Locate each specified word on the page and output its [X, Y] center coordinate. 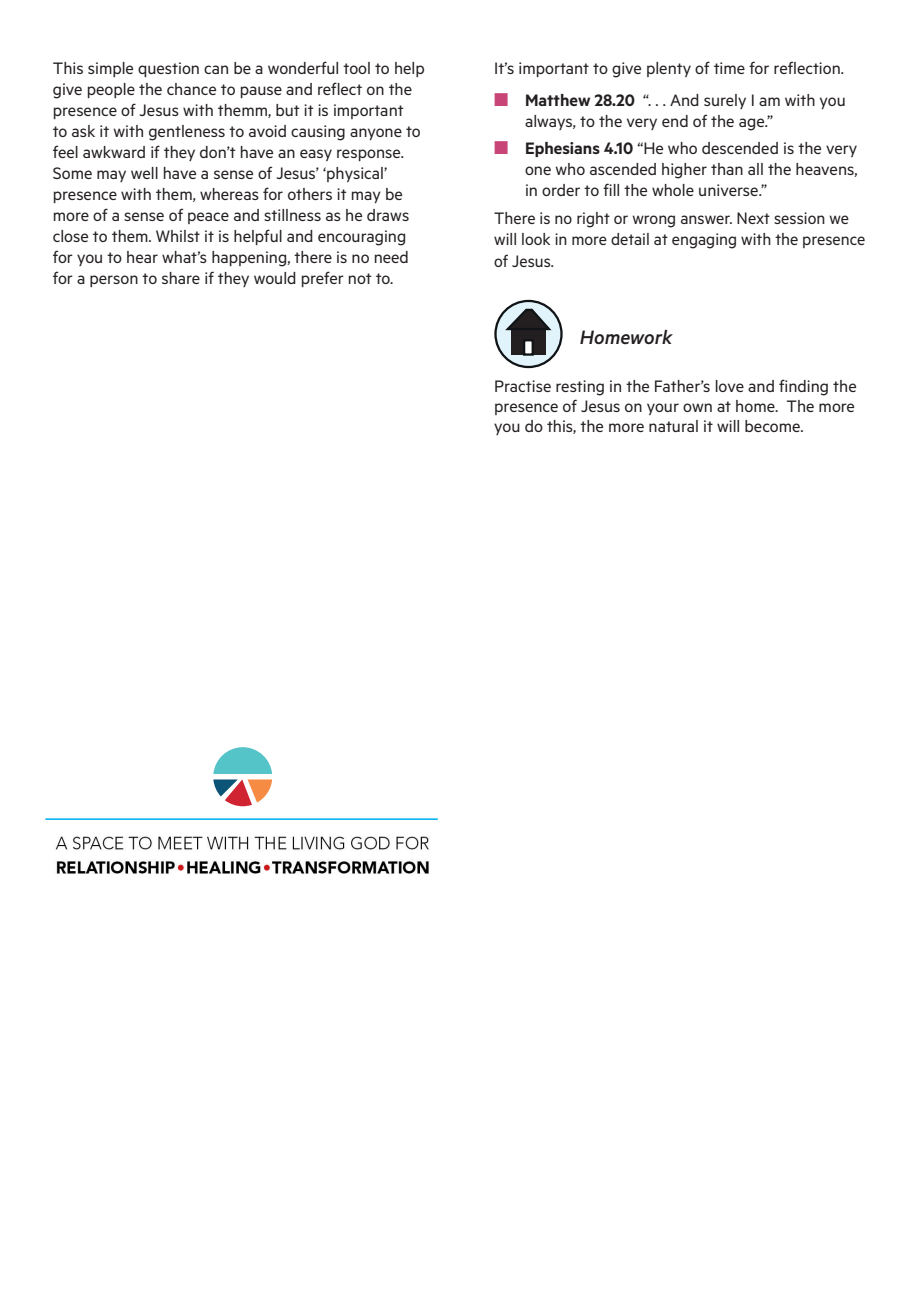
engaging [704, 241]
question [168, 69]
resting [580, 388]
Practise [523, 386]
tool [356, 68]
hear [142, 257]
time [729, 68]
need [391, 257]
